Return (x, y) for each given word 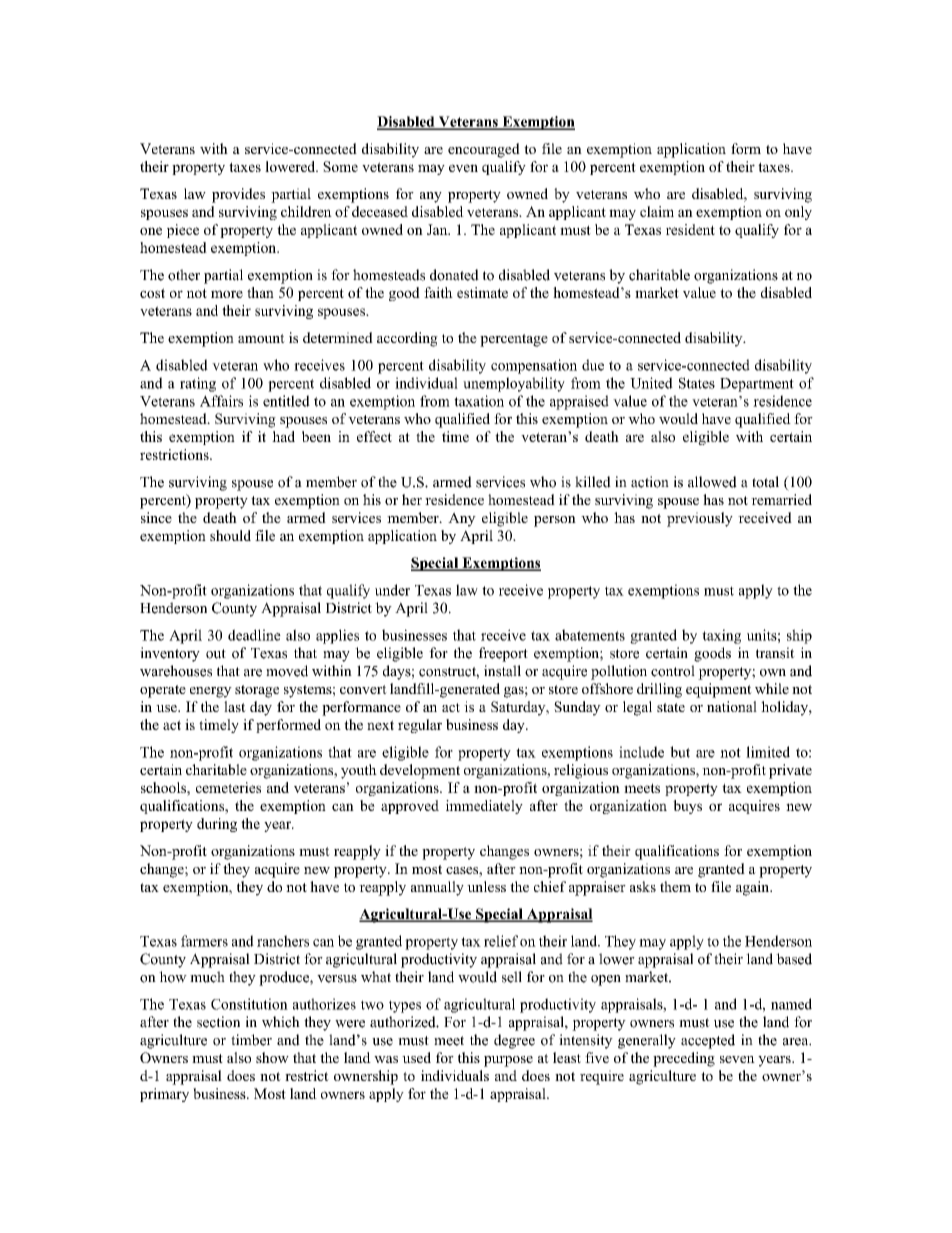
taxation (479, 401)
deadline (254, 635)
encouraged (484, 150)
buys (687, 807)
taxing (721, 636)
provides (238, 195)
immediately (484, 807)
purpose (508, 1061)
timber (251, 1040)
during (217, 825)
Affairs (221, 401)
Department (757, 385)
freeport (503, 654)
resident (690, 229)
